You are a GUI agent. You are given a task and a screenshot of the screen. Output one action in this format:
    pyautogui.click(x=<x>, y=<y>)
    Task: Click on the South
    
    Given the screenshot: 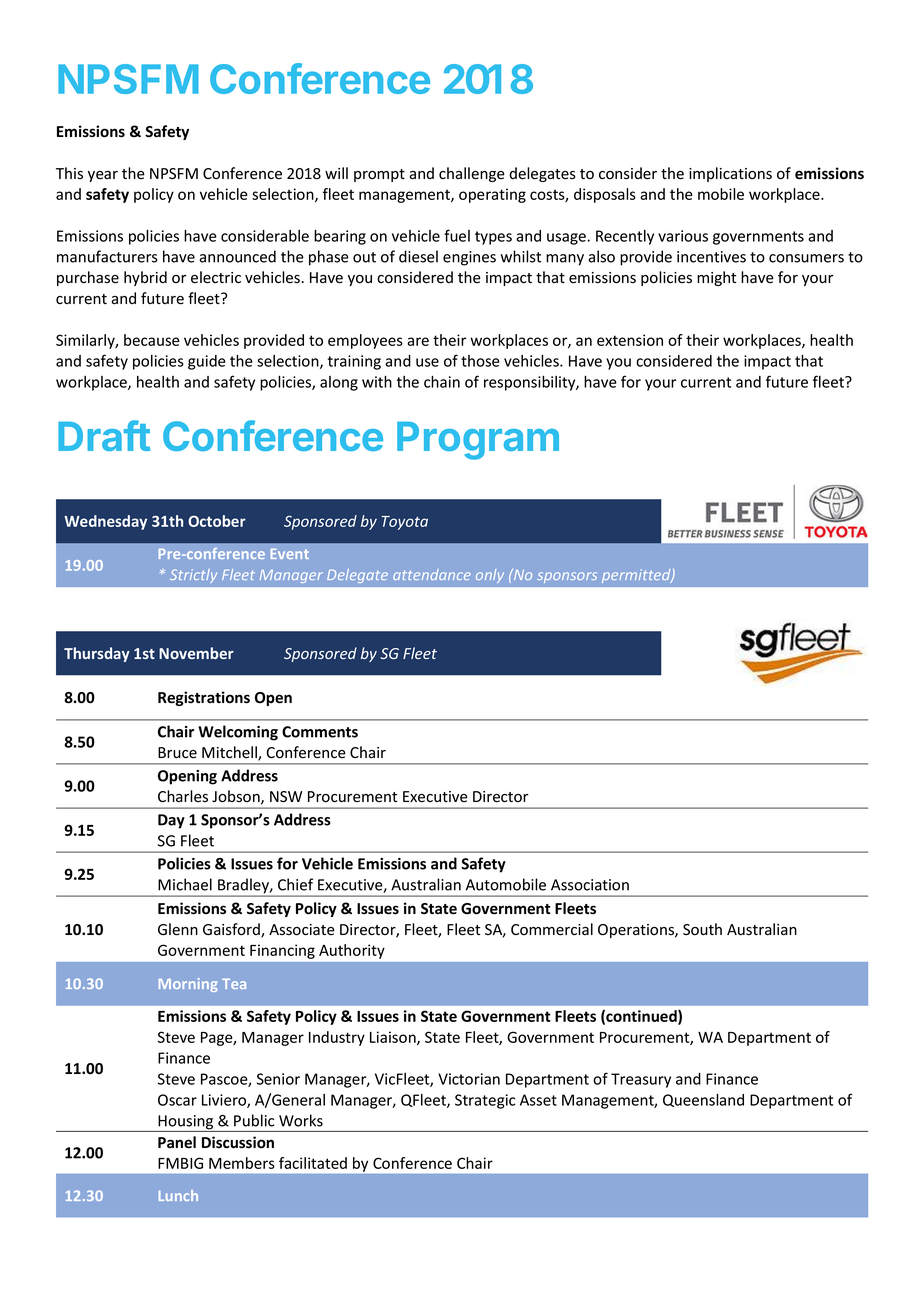 What is the action you would take?
    pyautogui.click(x=702, y=929)
